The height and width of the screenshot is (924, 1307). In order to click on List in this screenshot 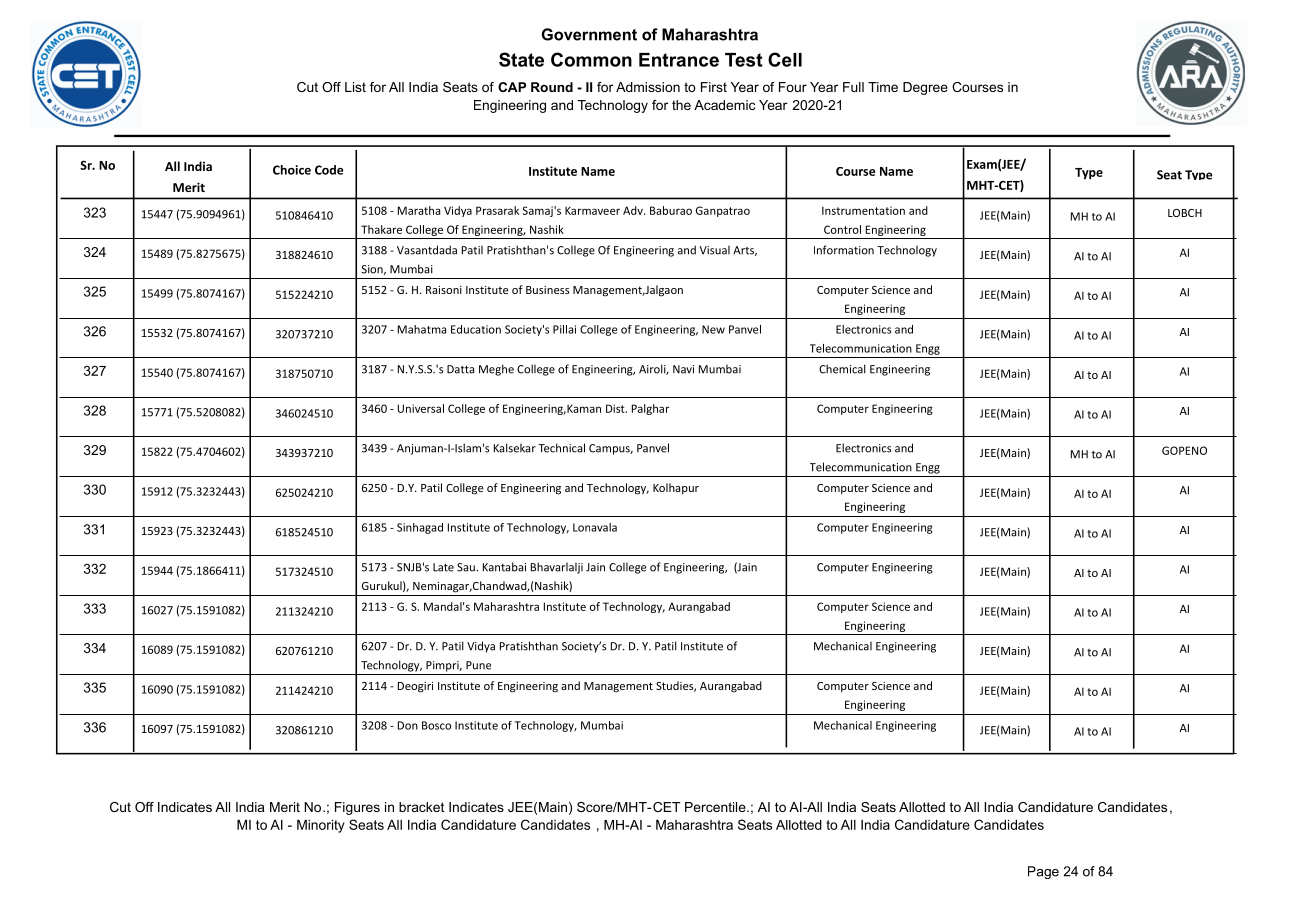, I will do `click(355, 87)`.
